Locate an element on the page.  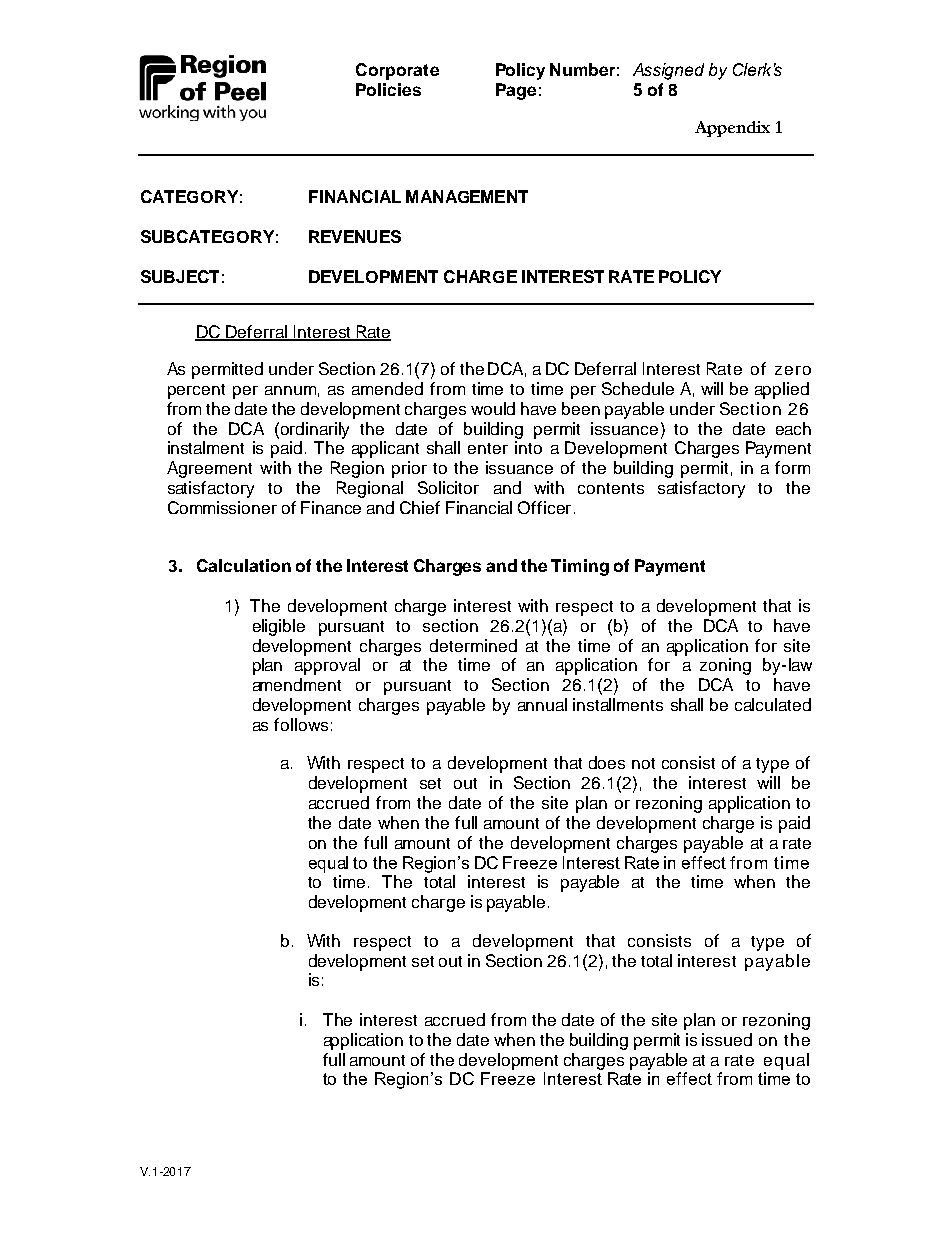
determined is located at coordinates (473, 645).
